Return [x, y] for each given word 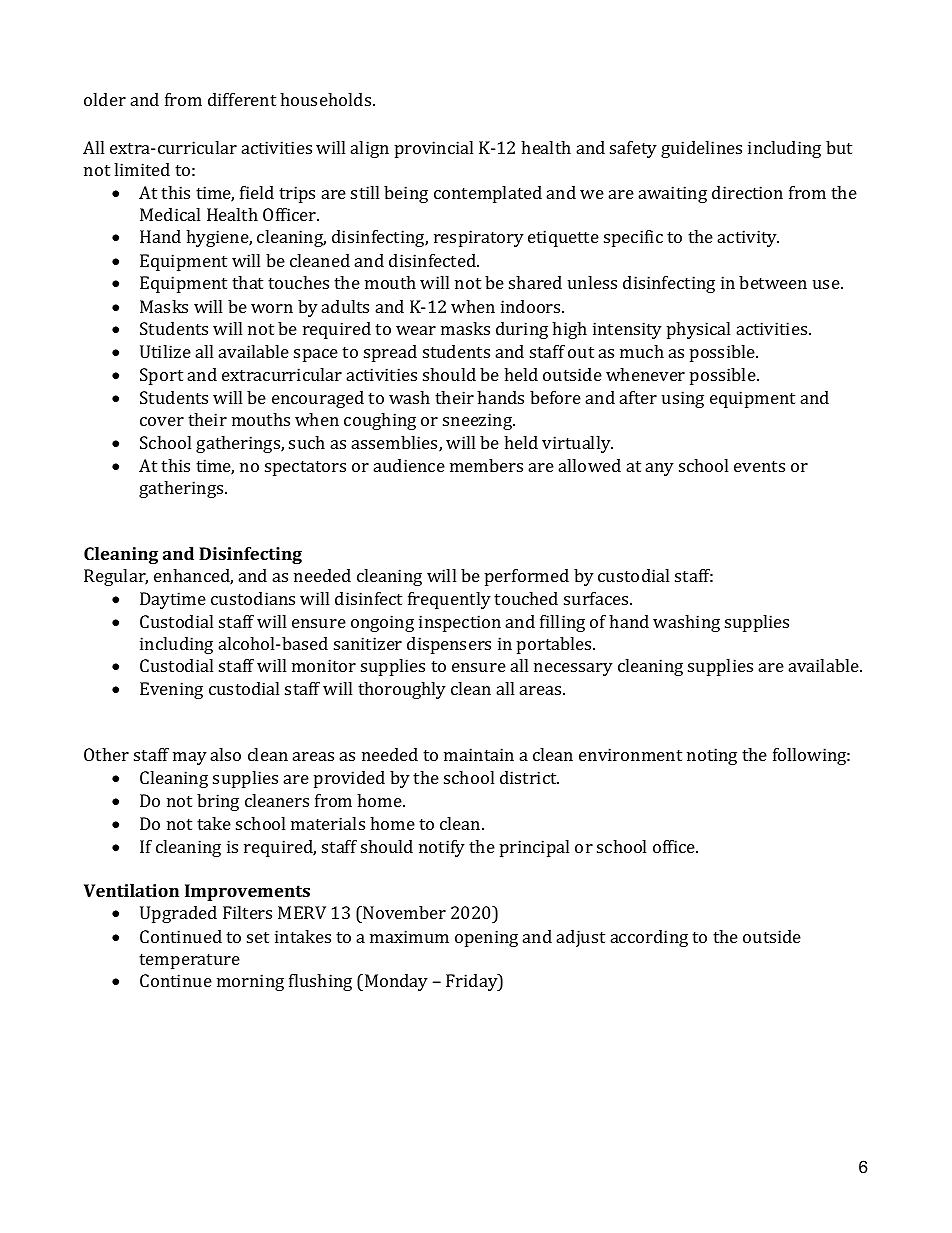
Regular [116, 577]
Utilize [165, 351]
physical [698, 330]
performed [527, 577]
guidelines [701, 149]
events [759, 466]
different [242, 99]
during [522, 330]
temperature [189, 961]
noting [712, 756]
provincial [434, 149]
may [190, 758]
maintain [479, 754]
